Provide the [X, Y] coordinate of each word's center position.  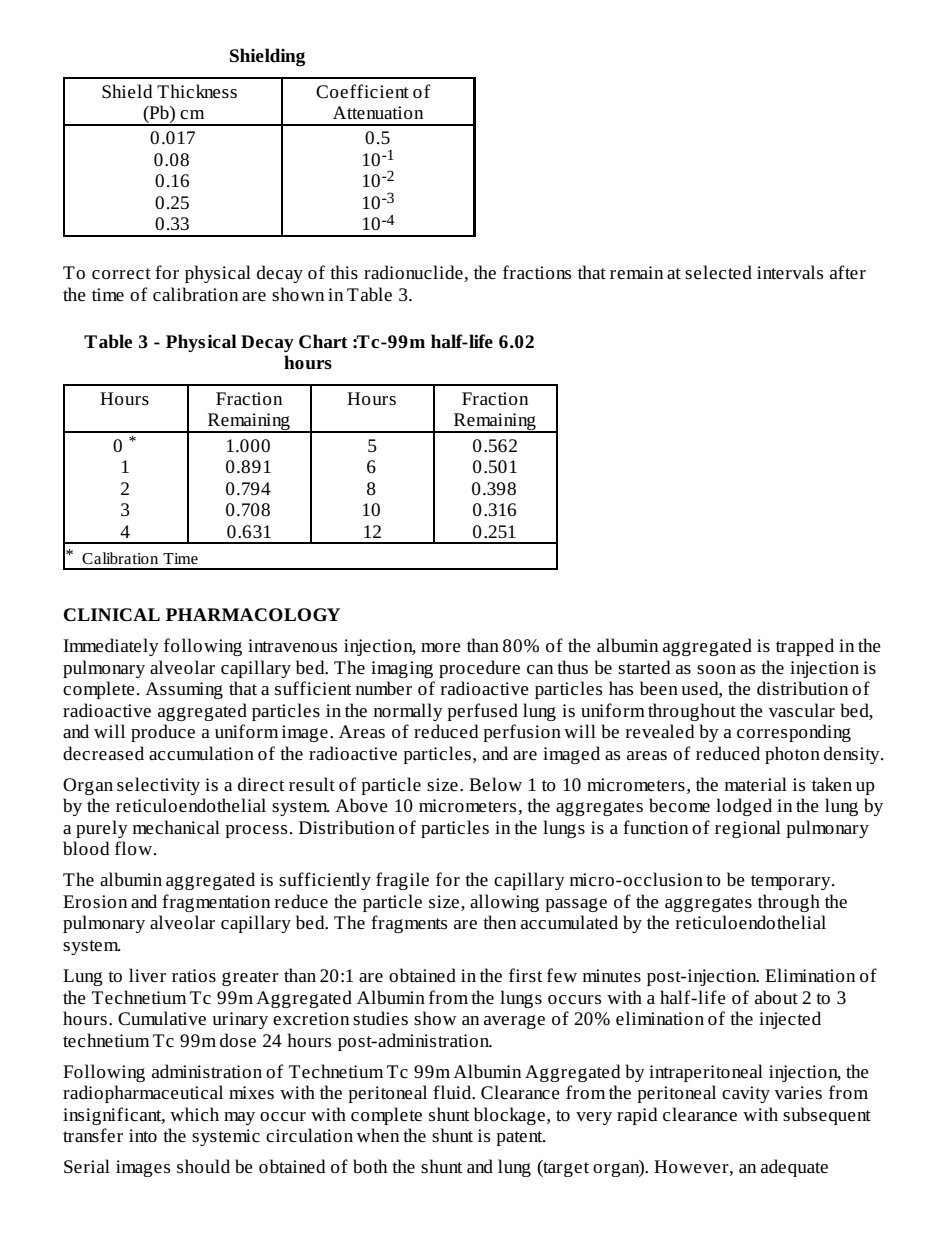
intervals [790, 272]
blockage [509, 1116]
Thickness [197, 91]
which [194, 1114]
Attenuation [378, 112]
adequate [794, 1168]
